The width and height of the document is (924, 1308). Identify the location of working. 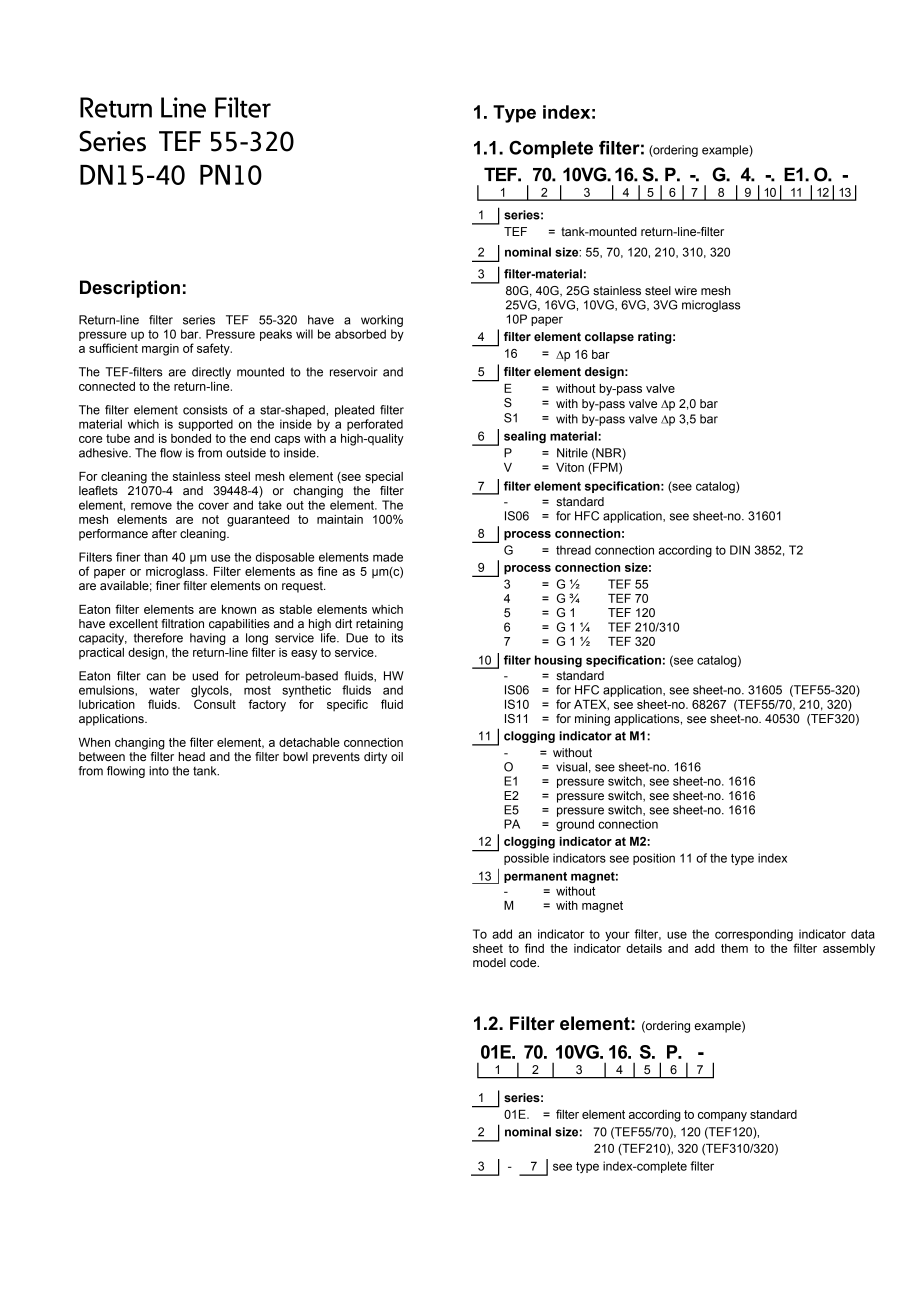
(382, 321).
